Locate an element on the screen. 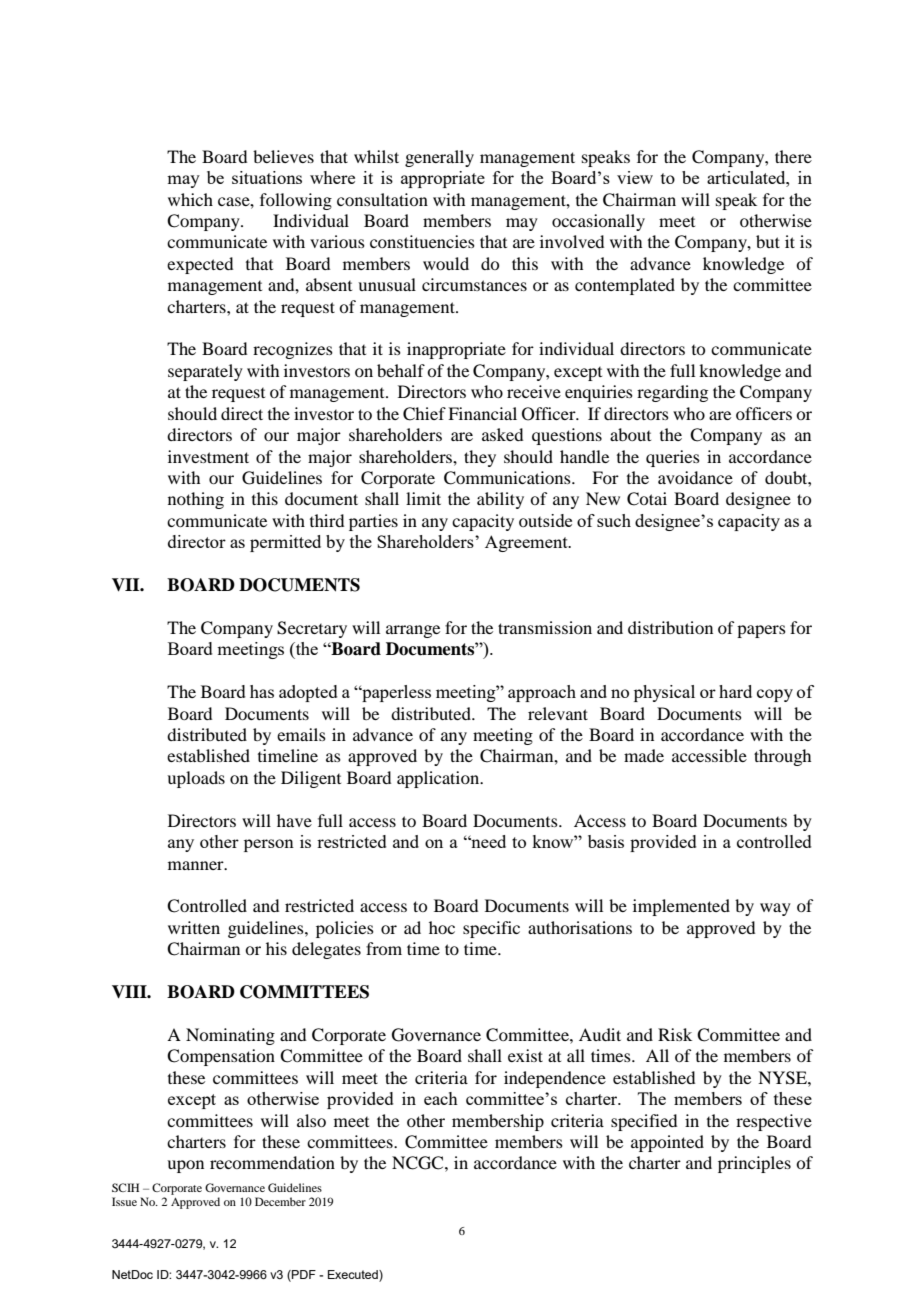 This screenshot has height=1307, width=924. hoc is located at coordinates (442, 927).
